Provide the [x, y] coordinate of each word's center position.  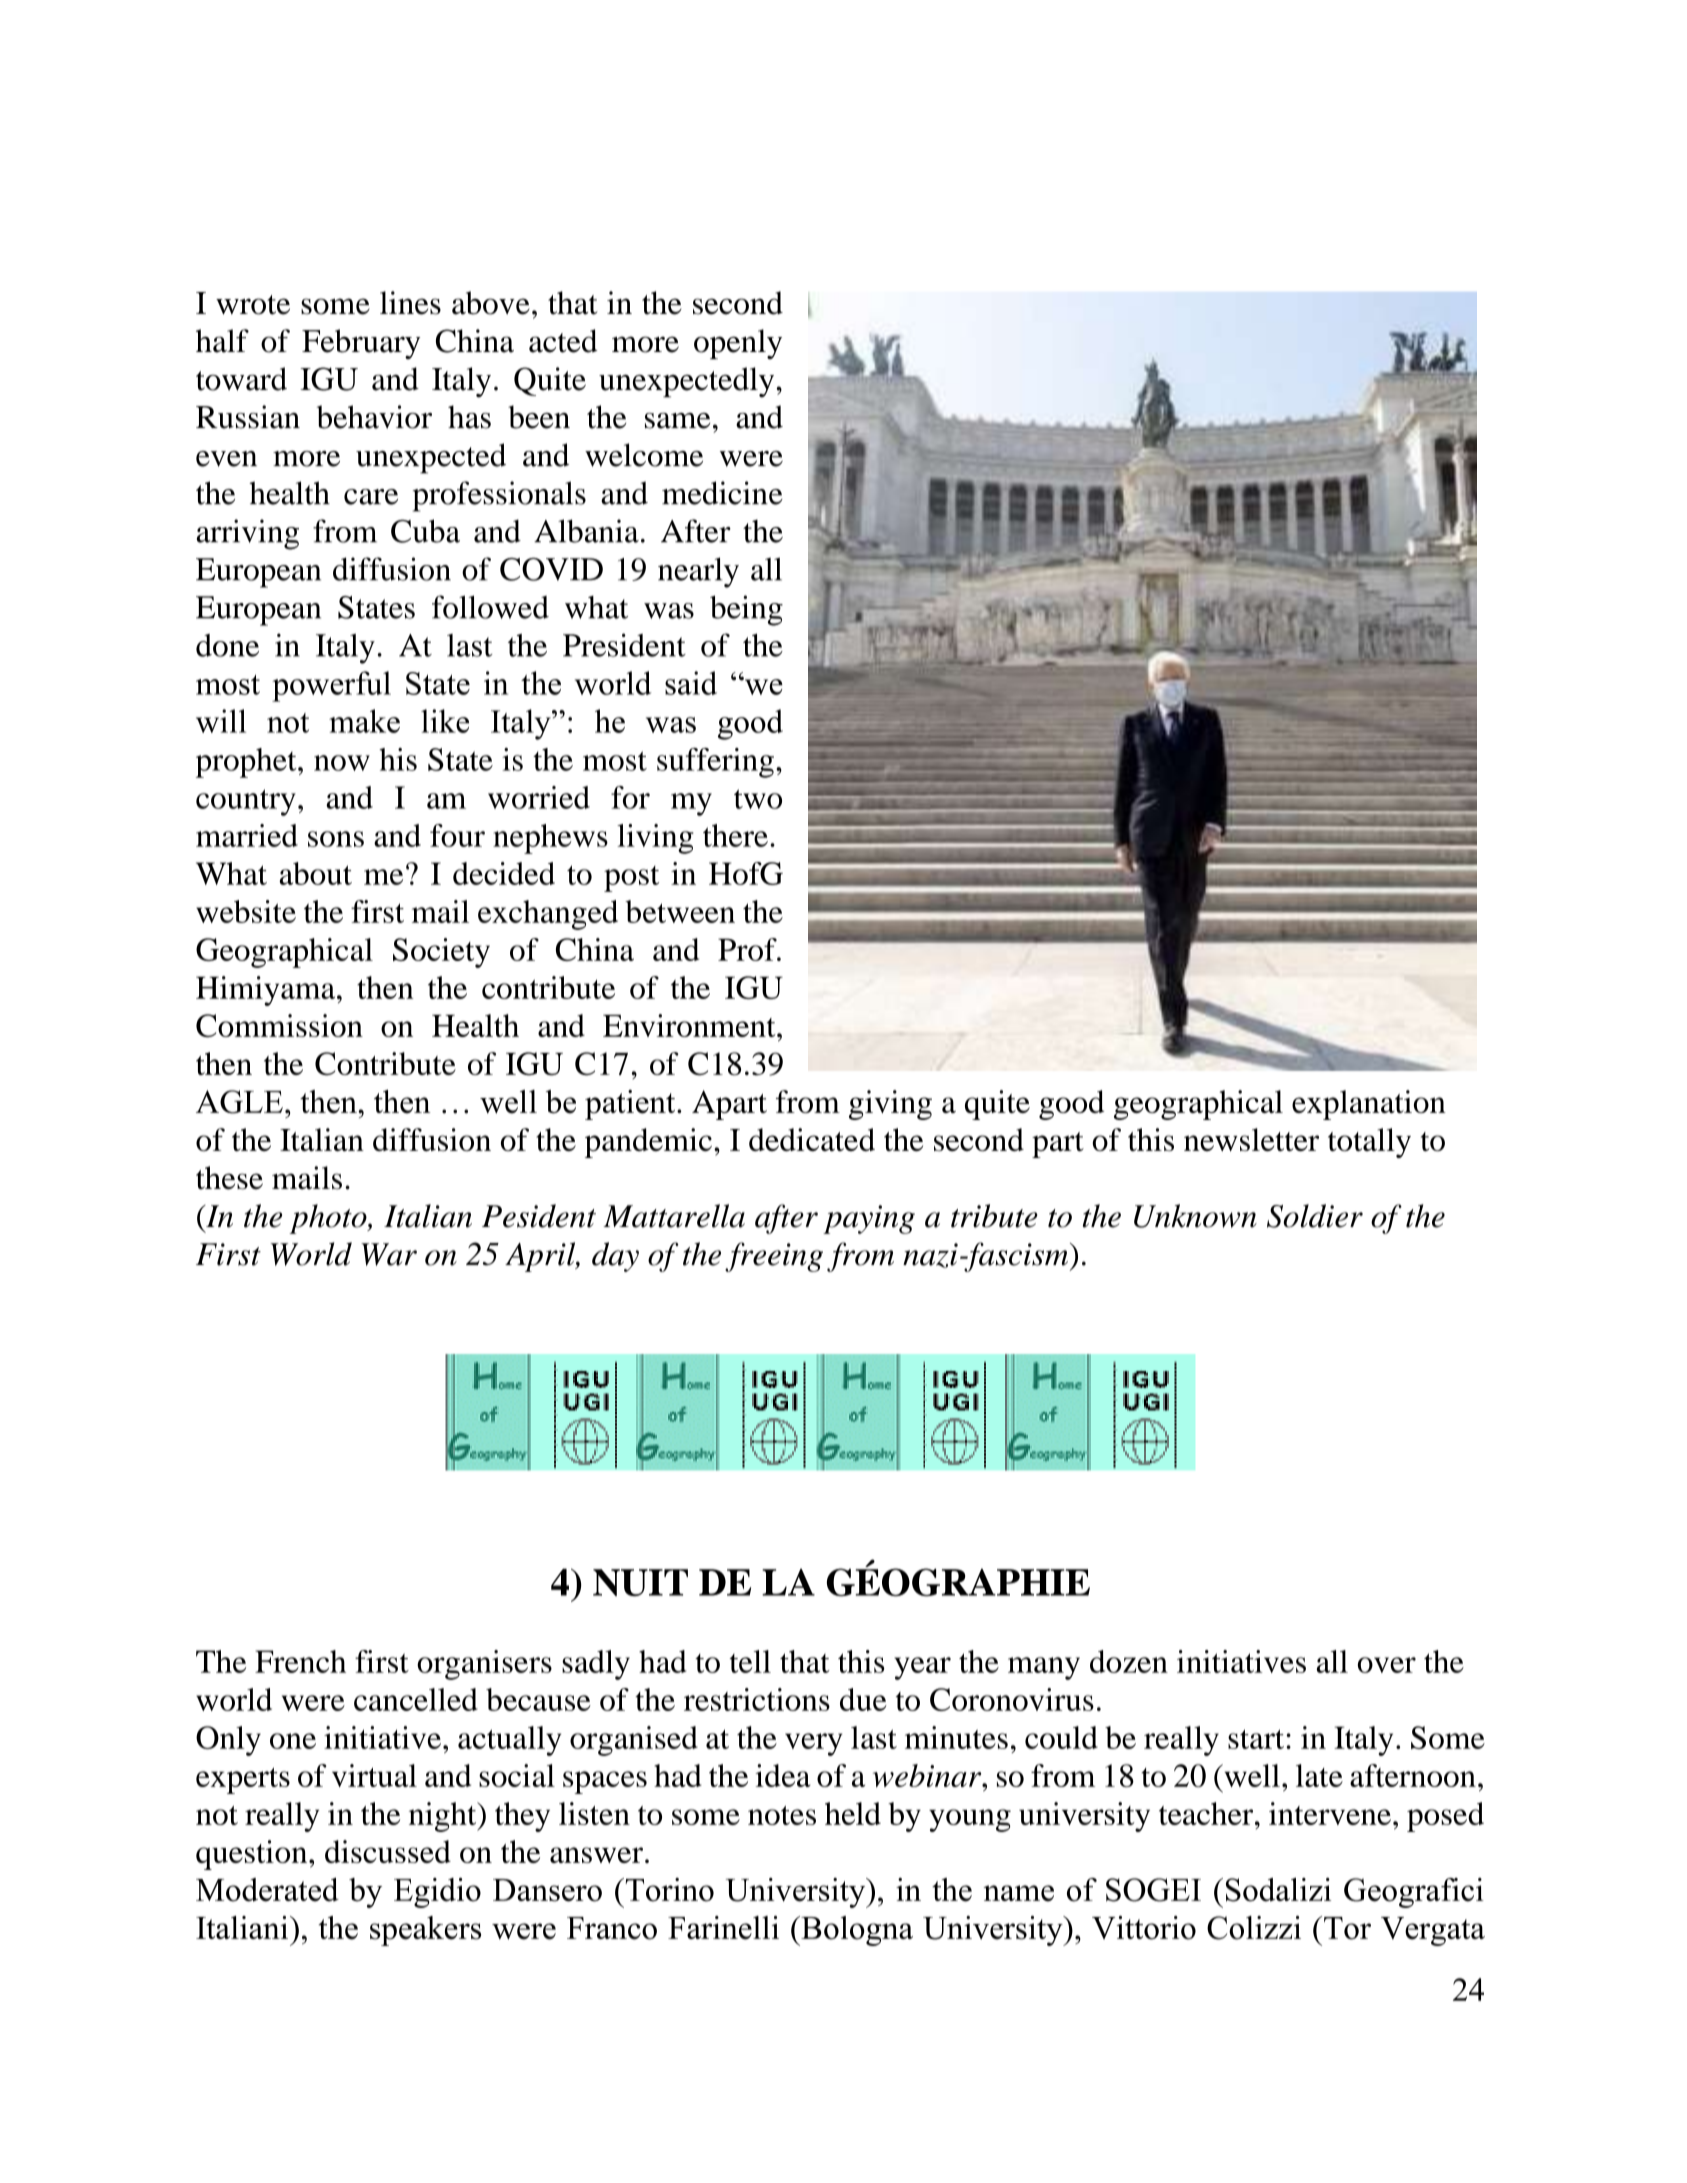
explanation [1369, 1105]
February [361, 344]
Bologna [856, 1931]
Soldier [1315, 1216]
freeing [774, 1257]
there [735, 835]
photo [329, 1219]
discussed [388, 1851]
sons [336, 839]
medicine [722, 493]
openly [738, 344]
